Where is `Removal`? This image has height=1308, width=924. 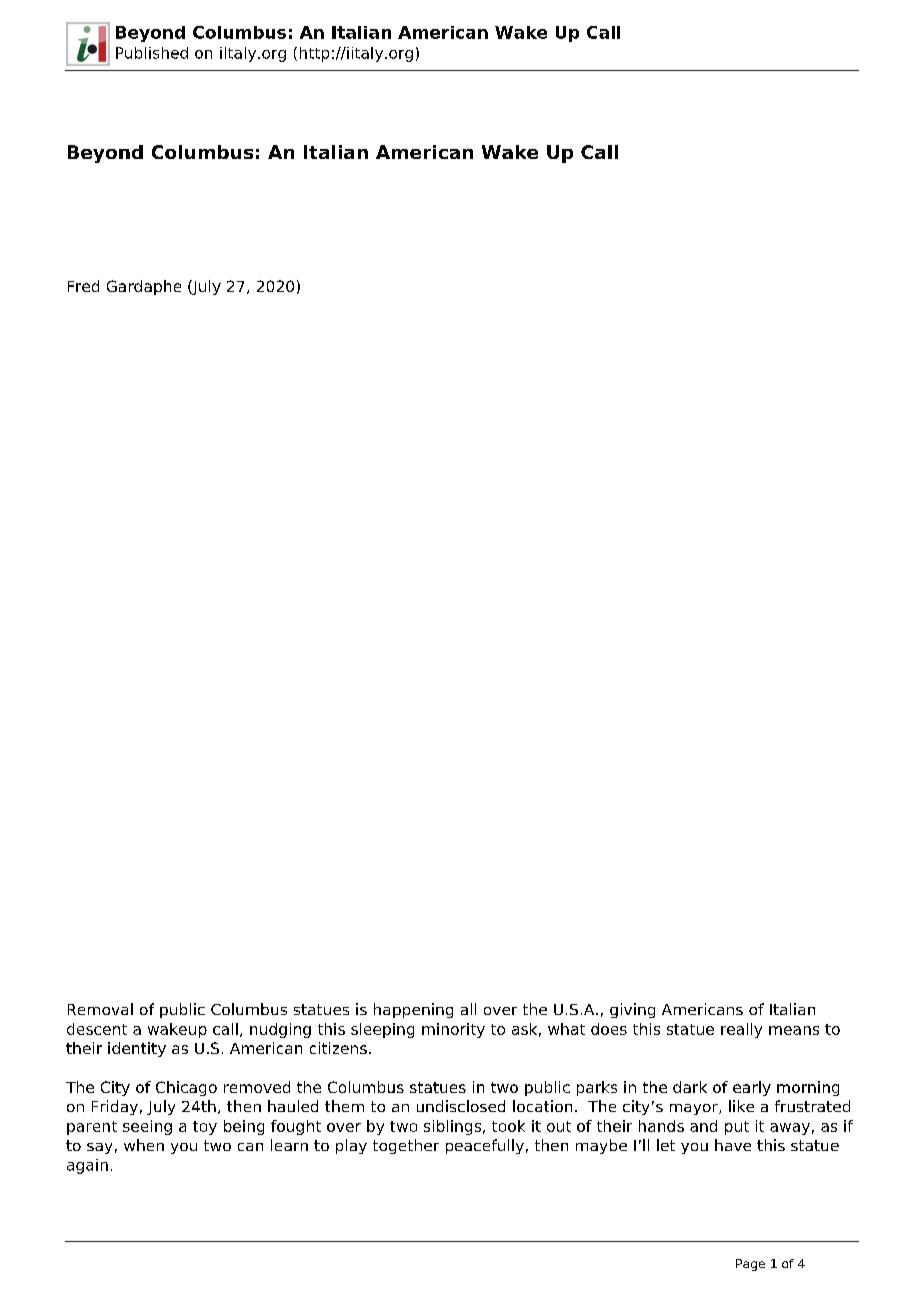
Removal is located at coordinates (100, 1009).
